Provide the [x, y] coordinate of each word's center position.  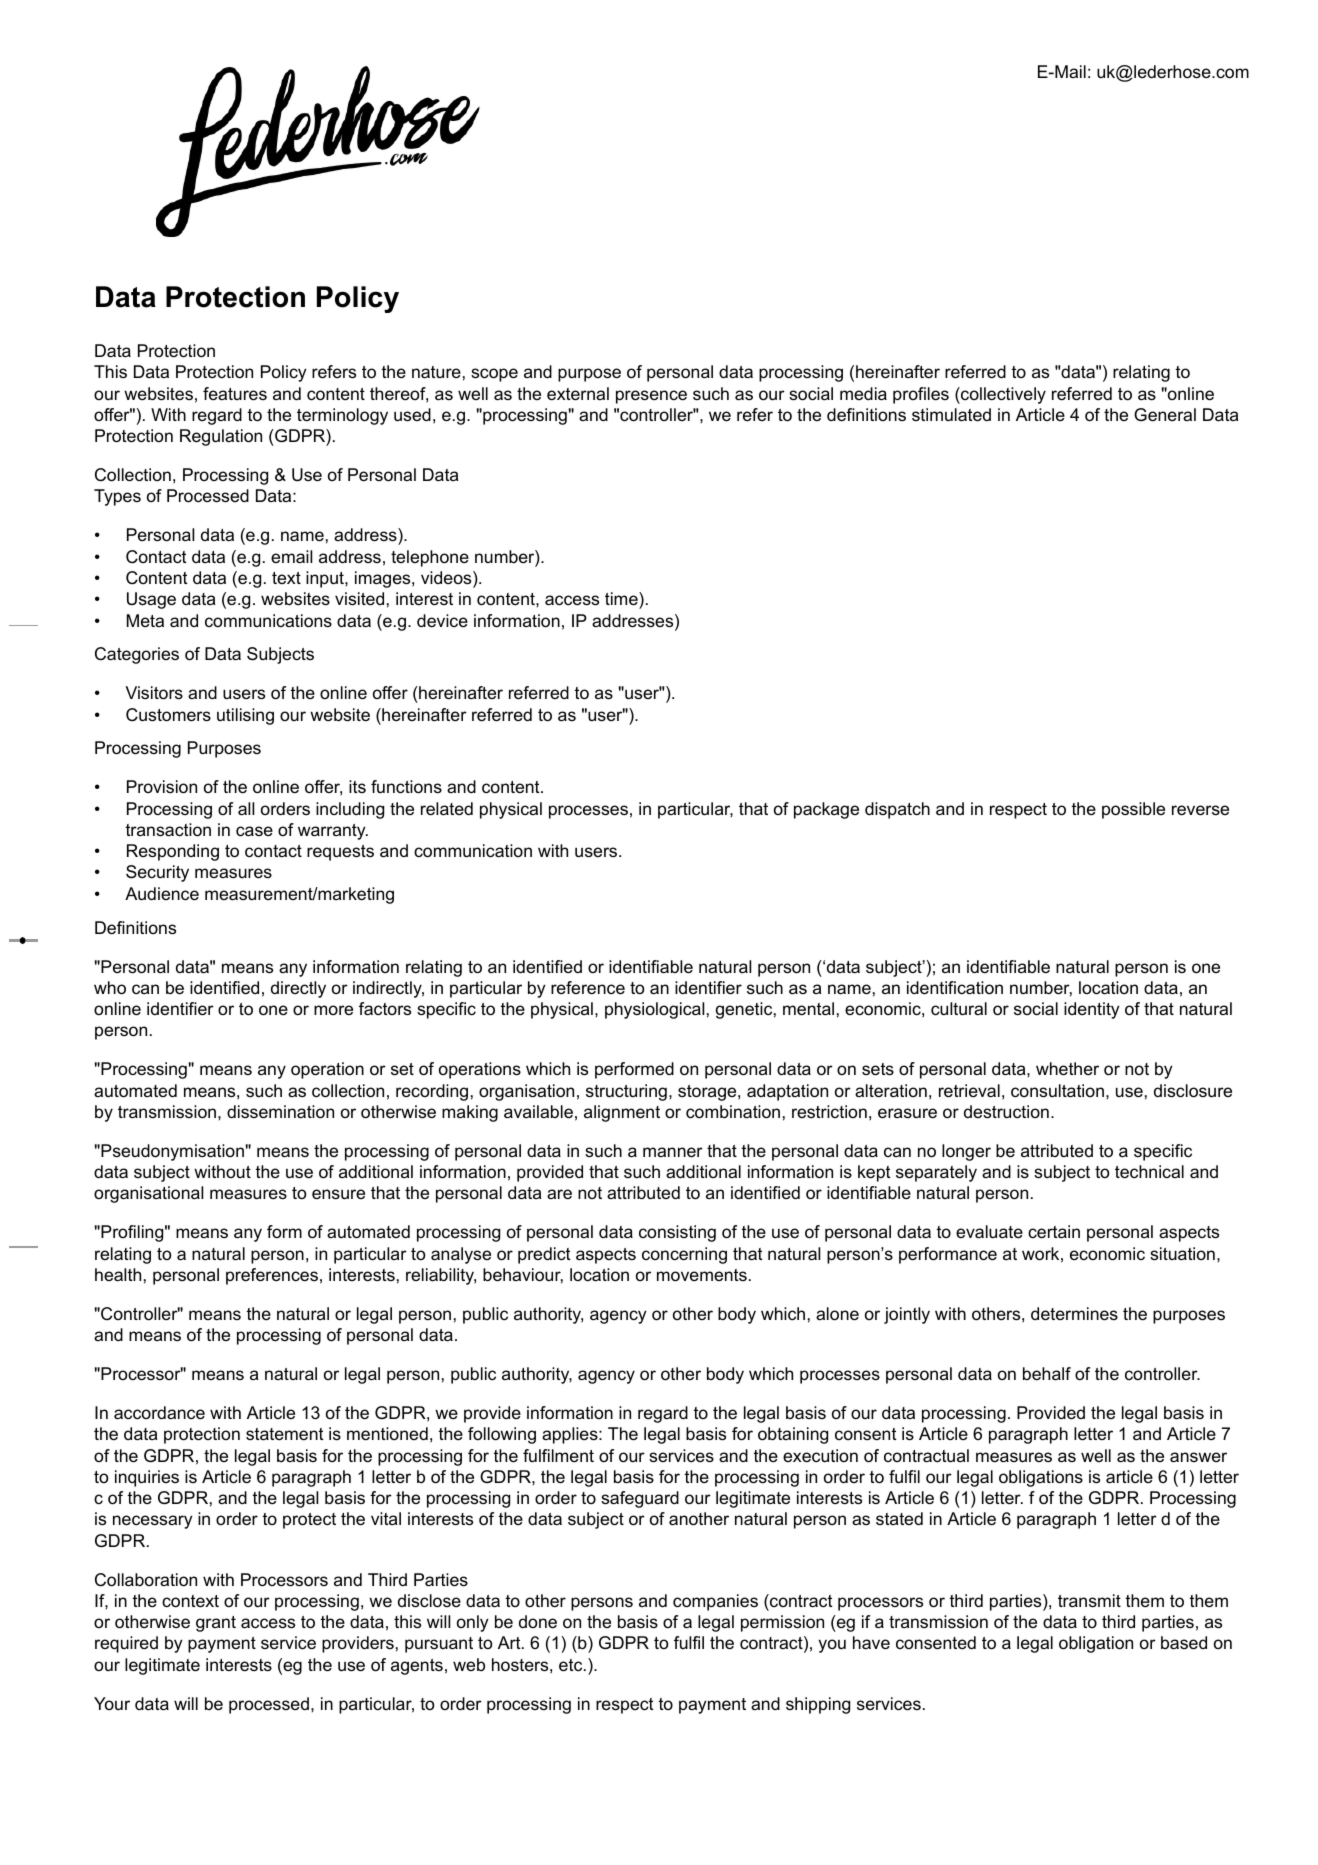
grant [216, 1624]
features [235, 394]
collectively [1002, 395]
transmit [1089, 1600]
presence [651, 397]
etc [572, 1665]
